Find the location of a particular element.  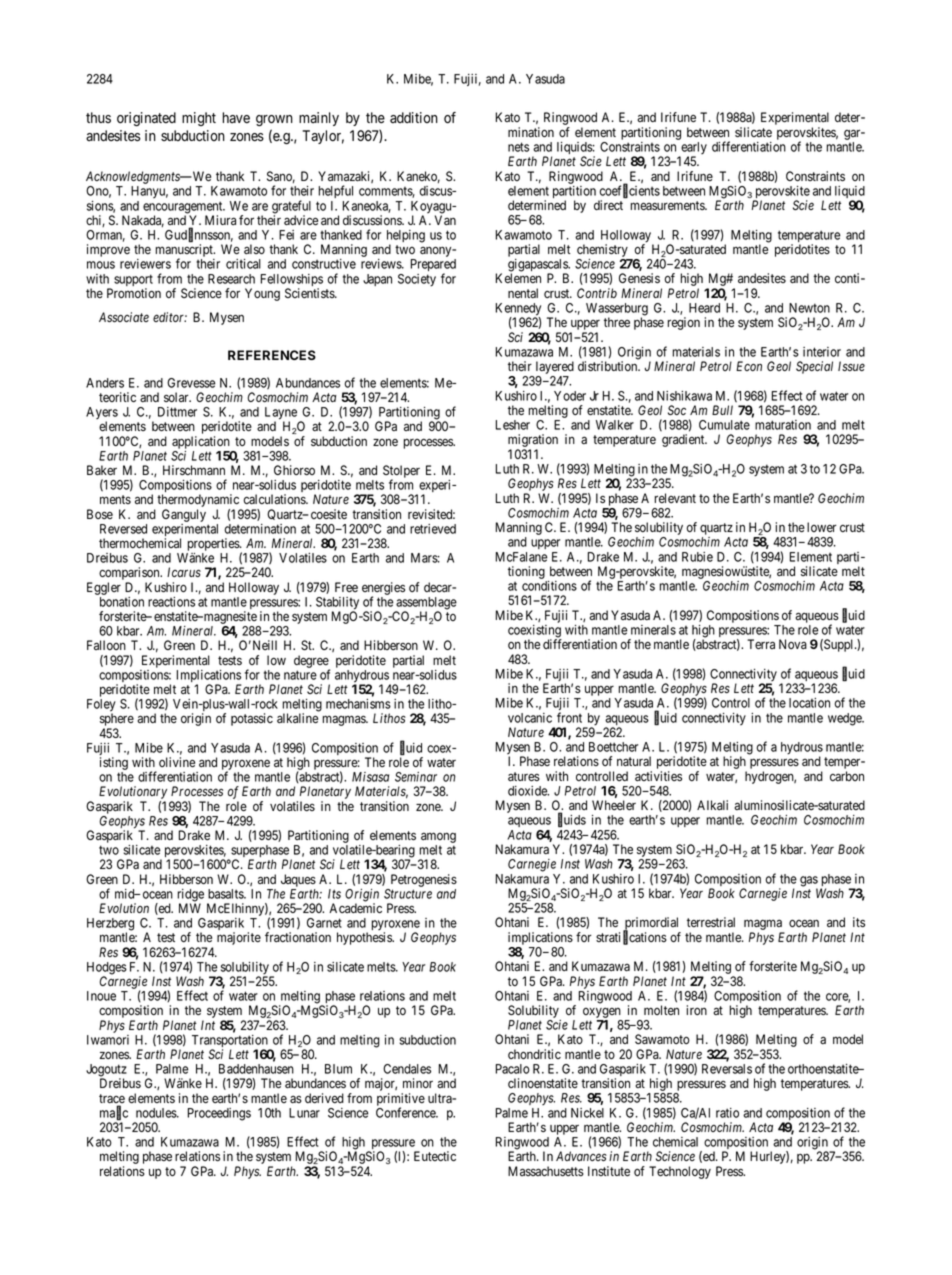

Bull is located at coordinates (722, 410).
